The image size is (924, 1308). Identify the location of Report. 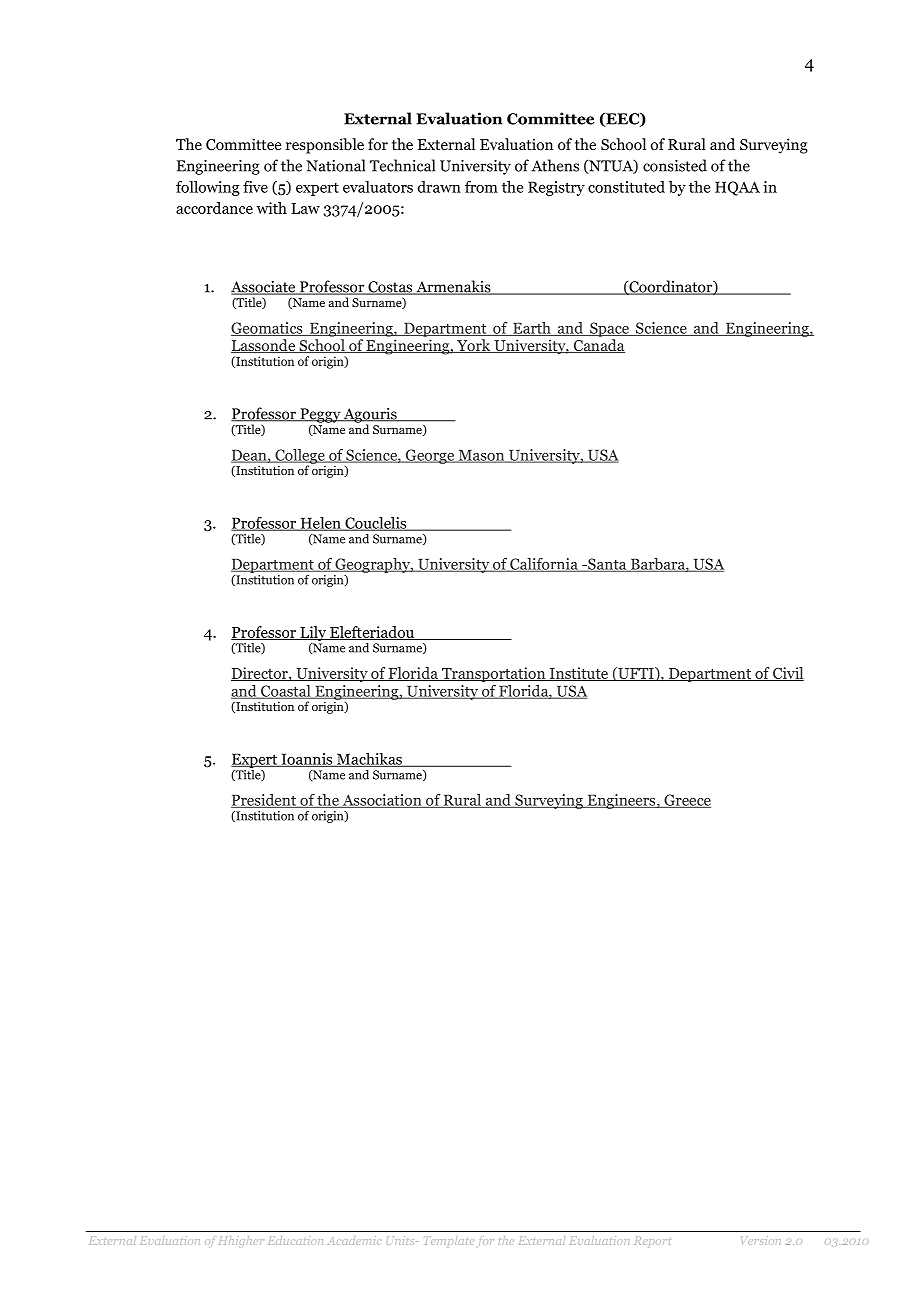
(652, 1241).
